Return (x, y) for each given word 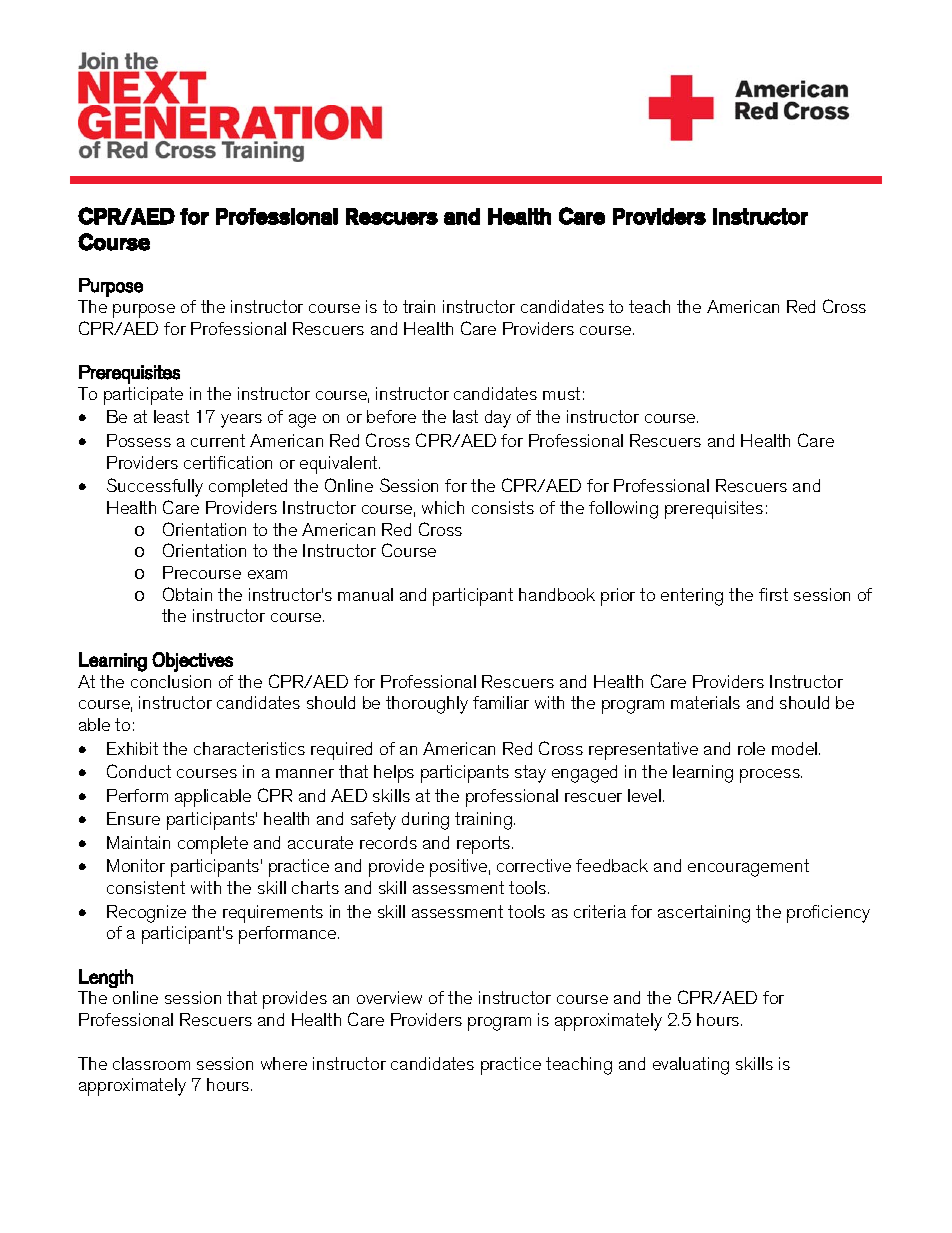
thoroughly (427, 705)
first (773, 594)
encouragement (748, 868)
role (751, 748)
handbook (557, 594)
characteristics (249, 748)
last (465, 416)
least (171, 416)
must (561, 393)
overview (389, 997)
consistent (146, 887)
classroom (151, 1063)
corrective (534, 865)
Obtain (187, 594)
